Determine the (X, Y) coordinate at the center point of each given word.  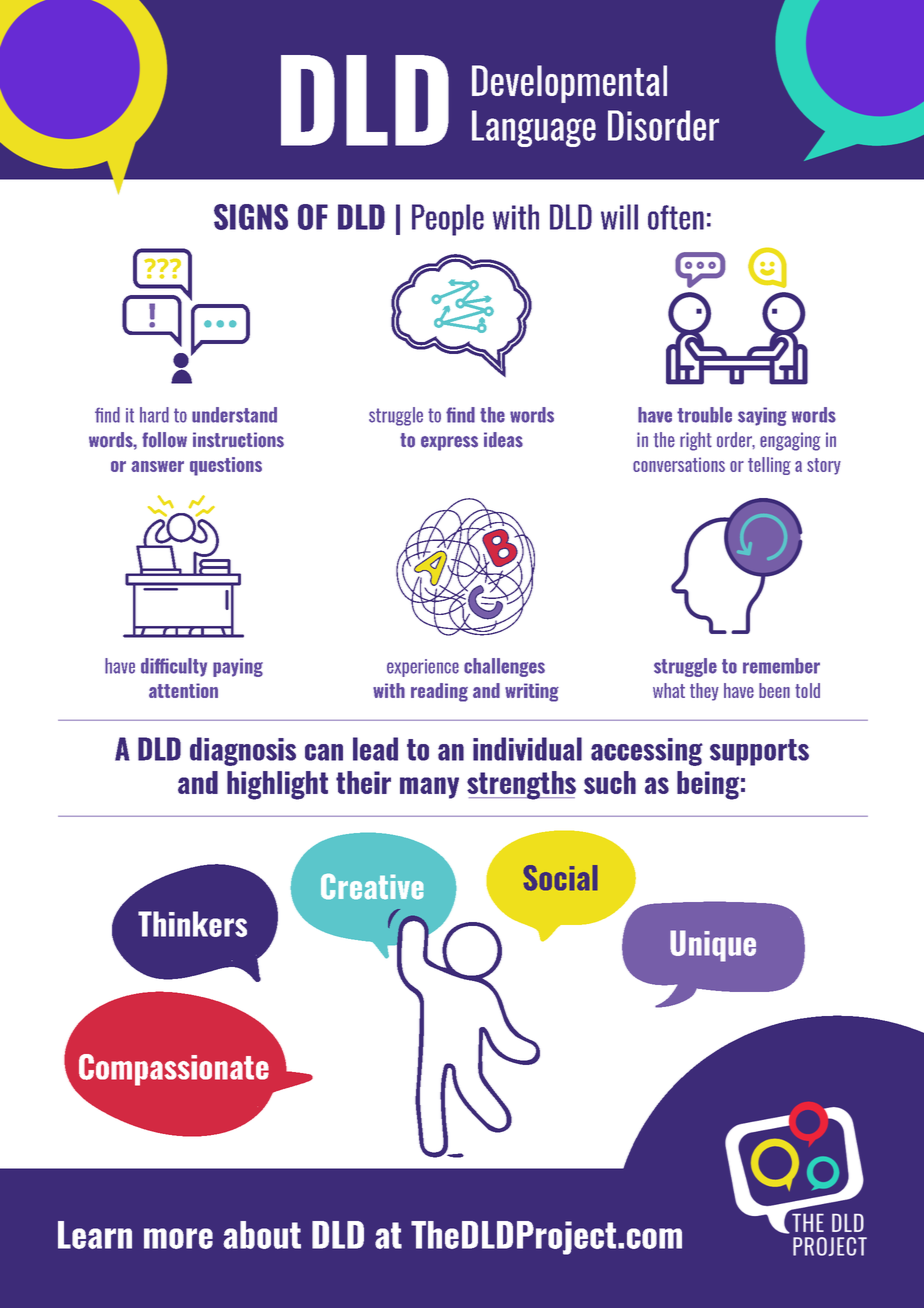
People (448, 220)
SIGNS (251, 217)
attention (183, 690)
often (676, 217)
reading (439, 692)
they (704, 692)
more (178, 1238)
